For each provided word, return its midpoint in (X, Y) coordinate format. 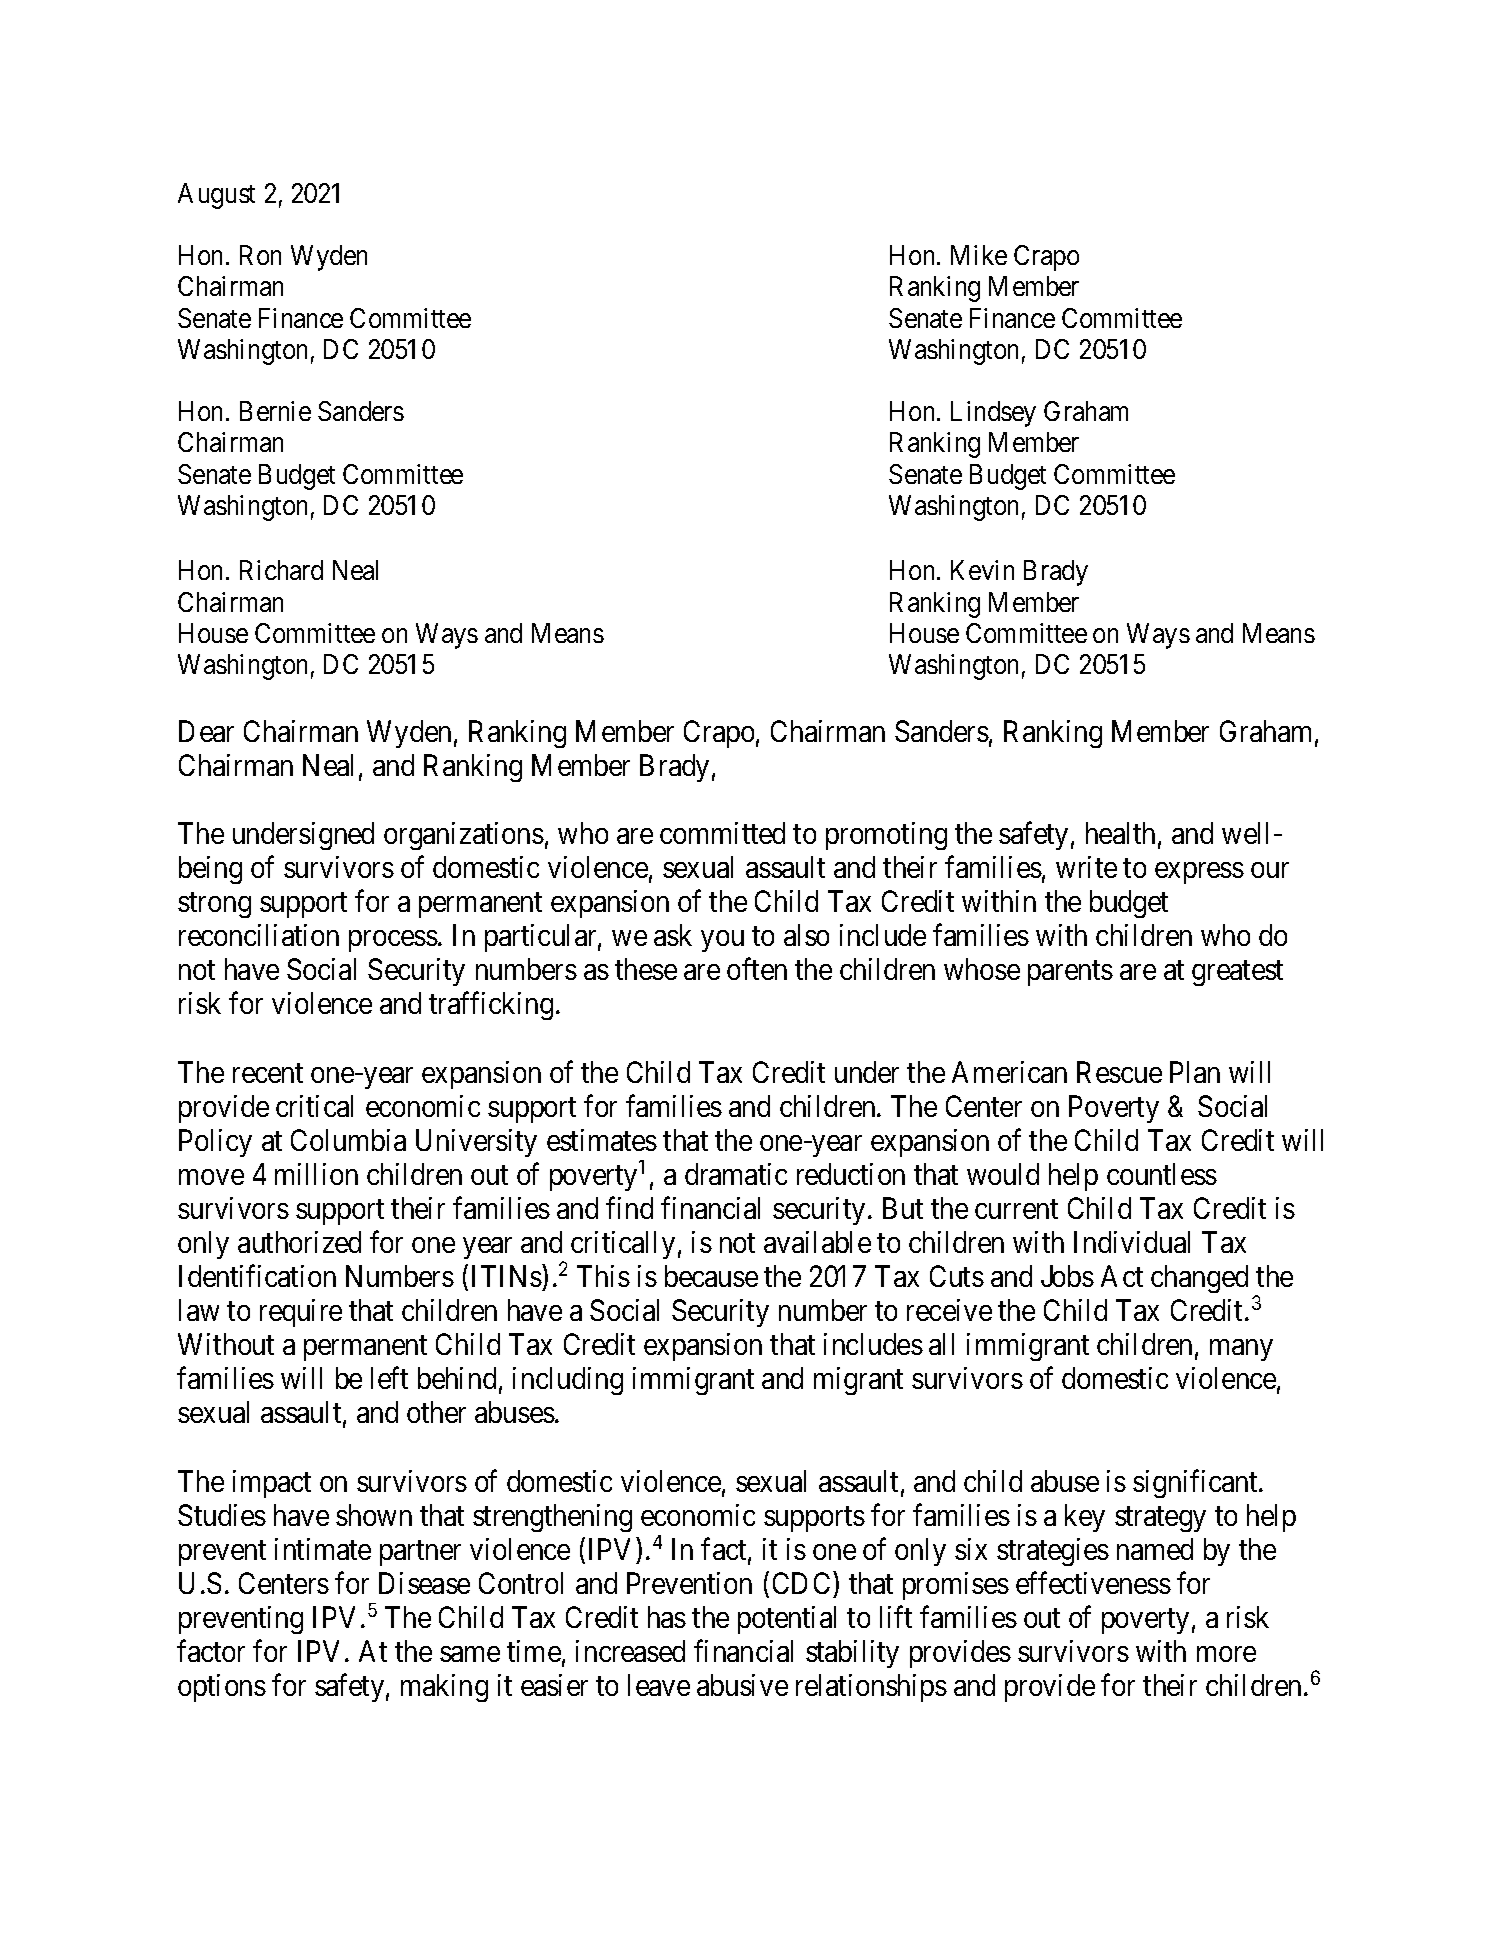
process (393, 941)
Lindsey (993, 414)
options (222, 1688)
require (301, 1313)
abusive (742, 1685)
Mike (979, 255)
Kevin (982, 570)
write (1086, 867)
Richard (281, 570)
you (722, 941)
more (1226, 1654)
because (711, 1276)
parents (1070, 973)
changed (1199, 1279)
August (216, 196)
